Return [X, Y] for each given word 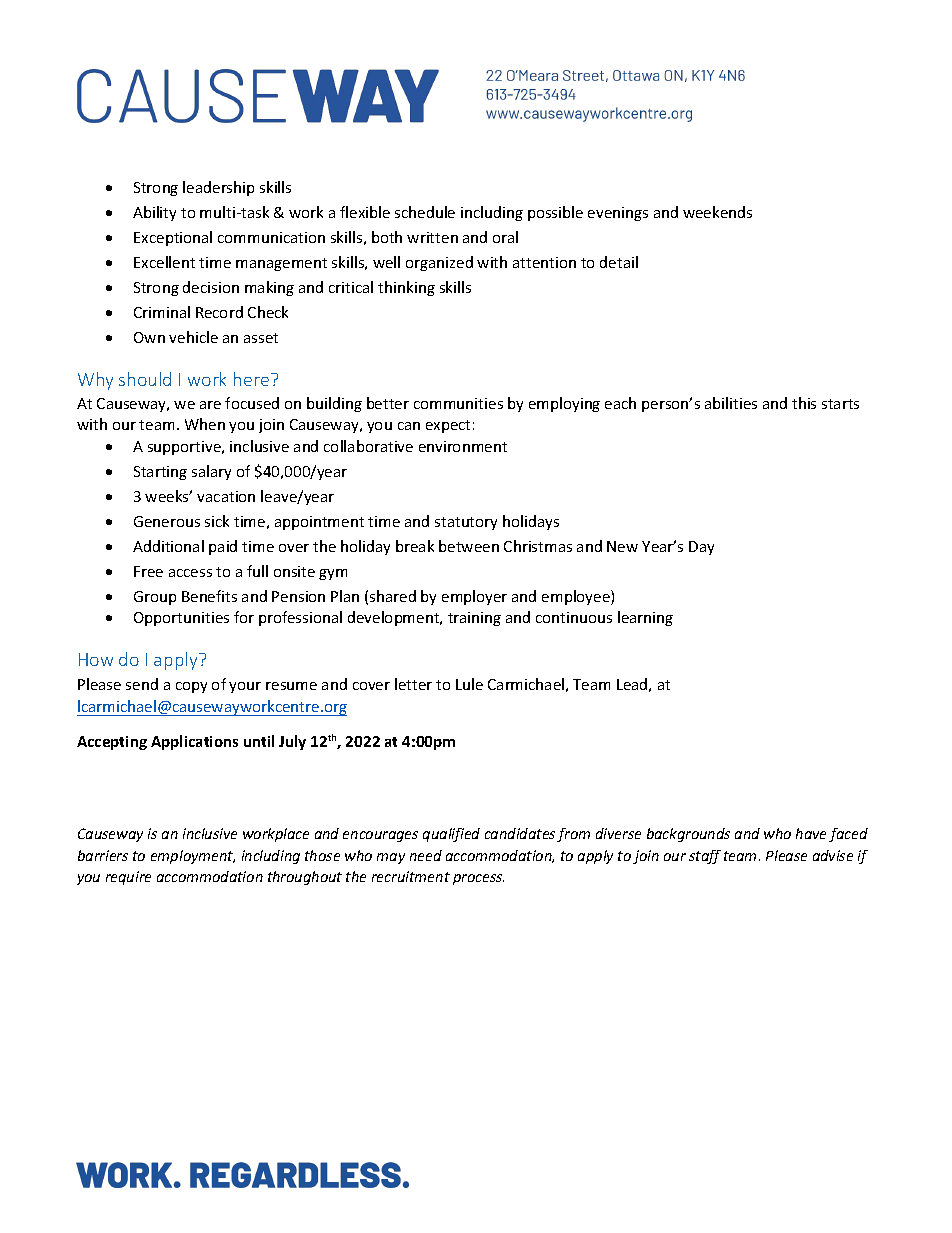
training [474, 619]
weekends [717, 212]
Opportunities [181, 619]
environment [463, 446]
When [205, 424]
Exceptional [173, 238]
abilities [731, 403]
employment [193, 857]
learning [645, 618]
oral [505, 237]
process [478, 879]
